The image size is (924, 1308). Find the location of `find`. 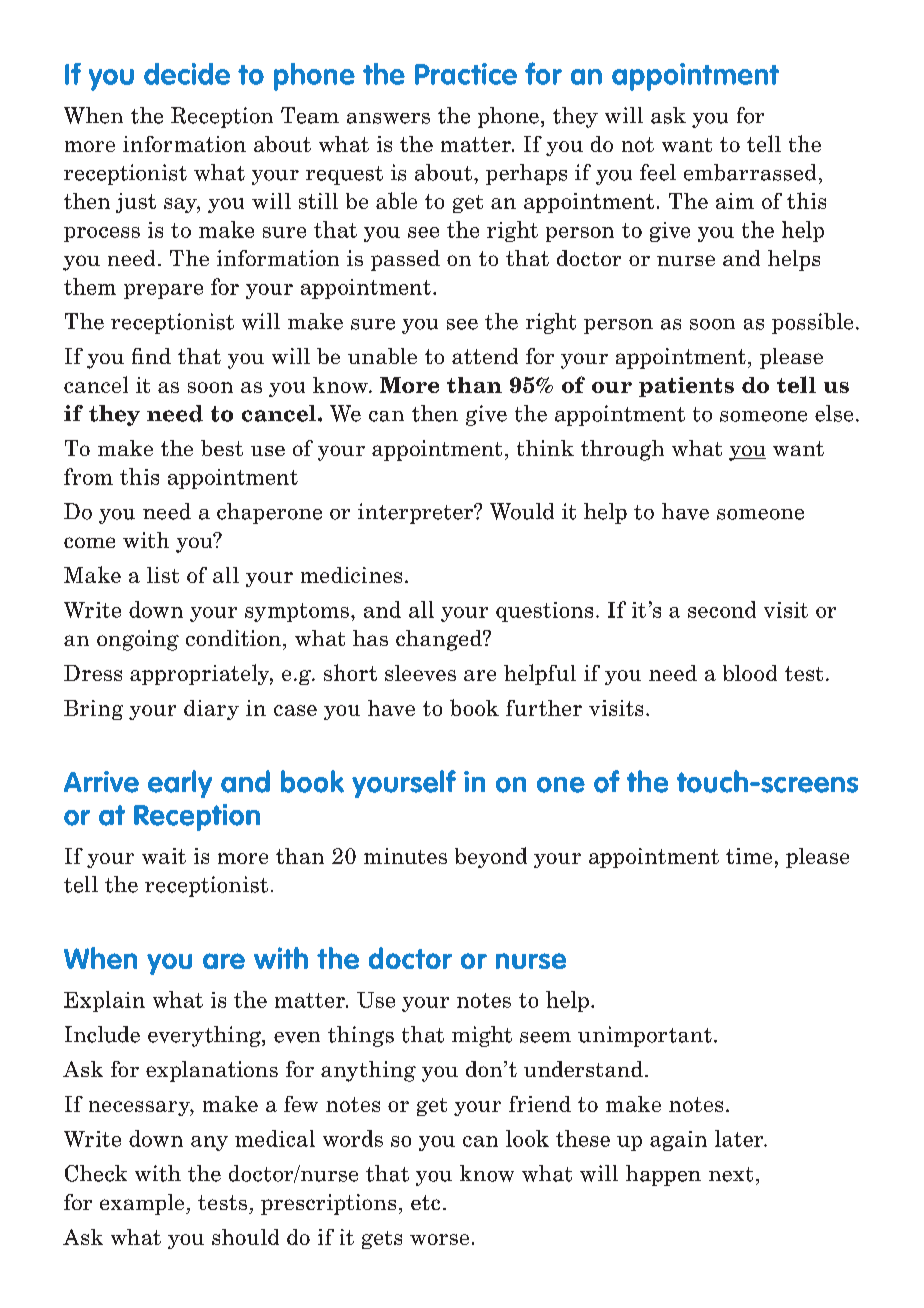

find is located at coordinates (151, 356).
